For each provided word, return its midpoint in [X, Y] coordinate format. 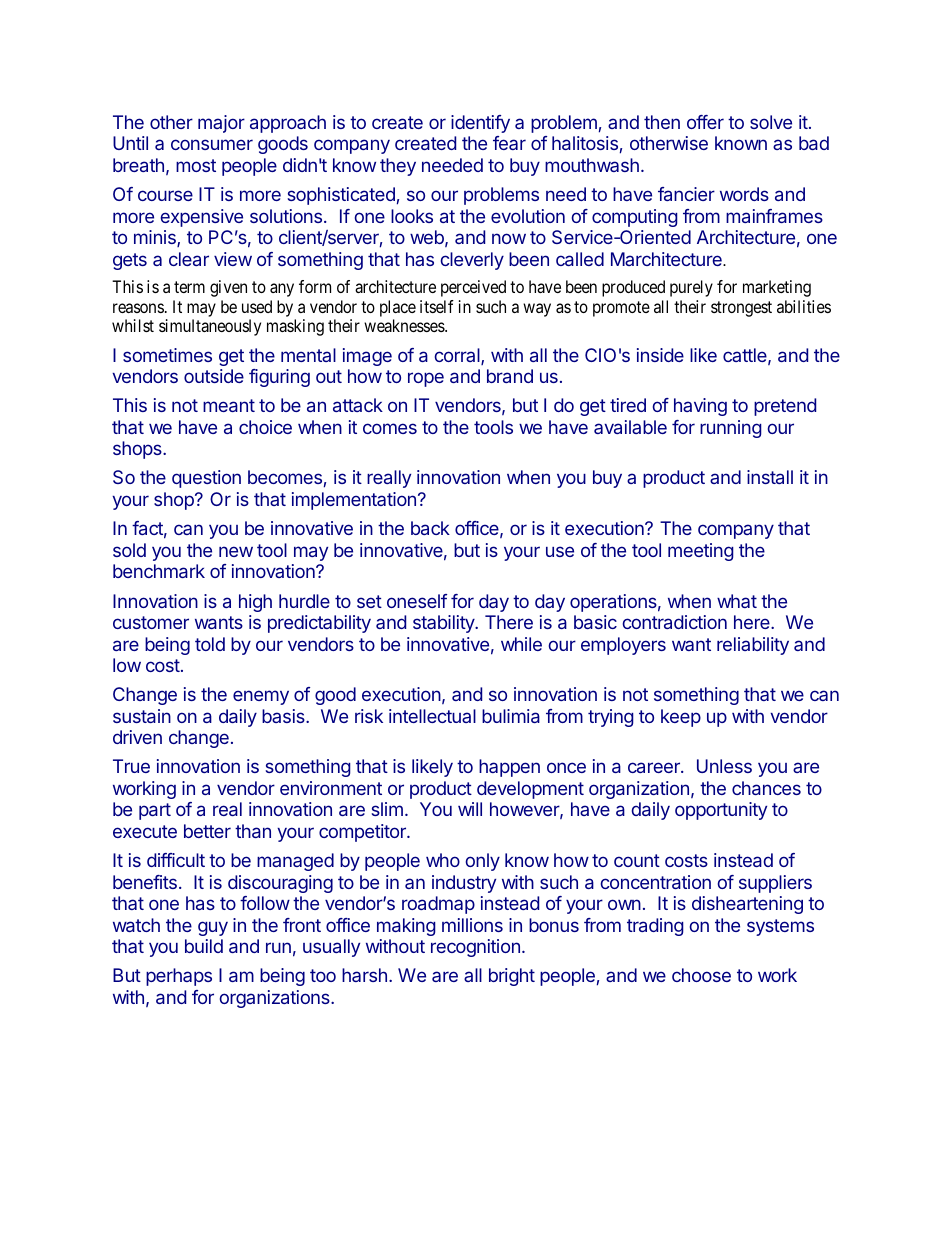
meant [229, 405]
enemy [261, 697]
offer [705, 122]
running [731, 429]
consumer [212, 144]
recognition [475, 948]
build [204, 946]
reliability [753, 646]
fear [509, 143]
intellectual [432, 716]
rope [426, 379]
